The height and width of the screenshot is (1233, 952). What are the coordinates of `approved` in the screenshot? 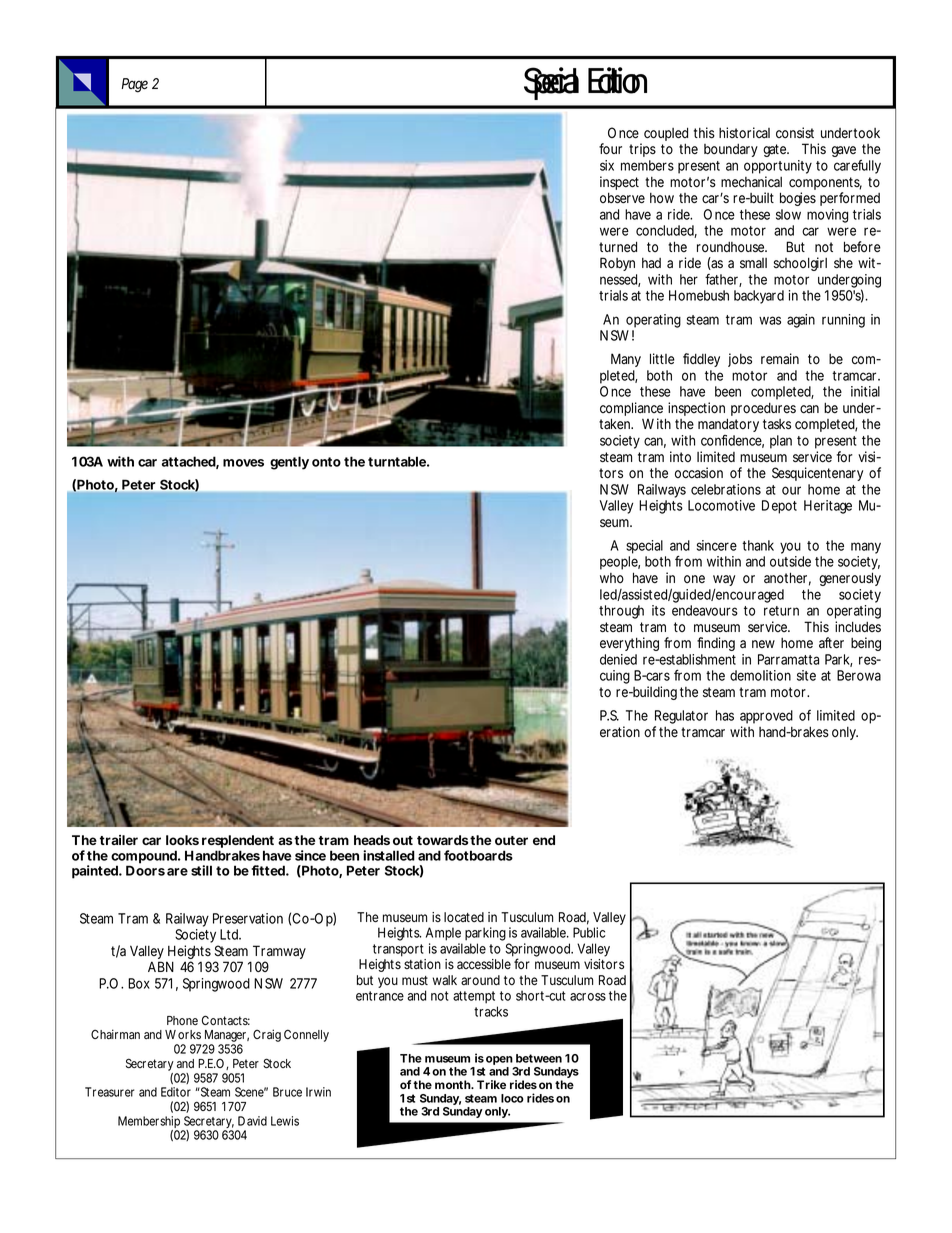 It's located at (766, 717).
